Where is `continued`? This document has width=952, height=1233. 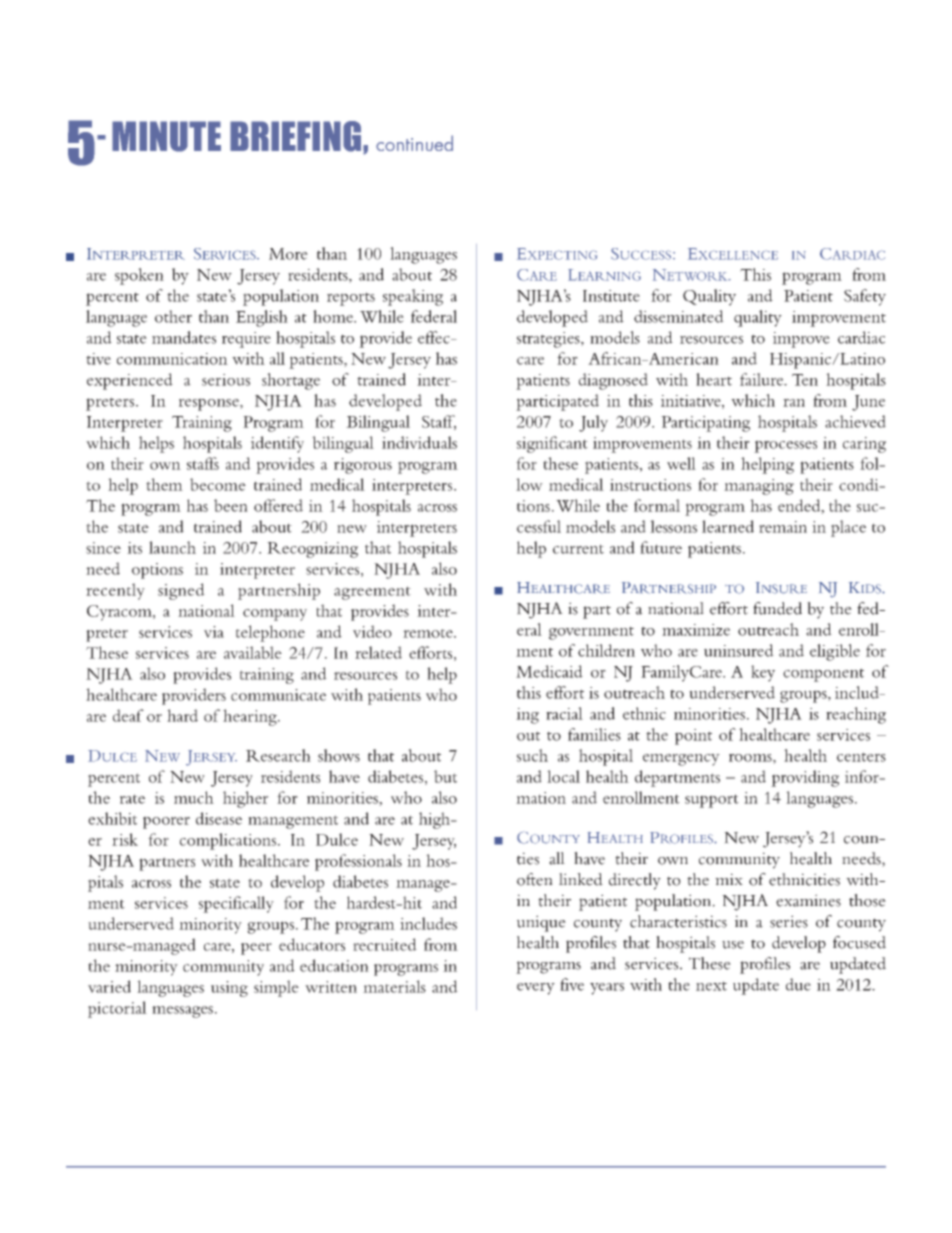
continued is located at coordinates (414, 143).
